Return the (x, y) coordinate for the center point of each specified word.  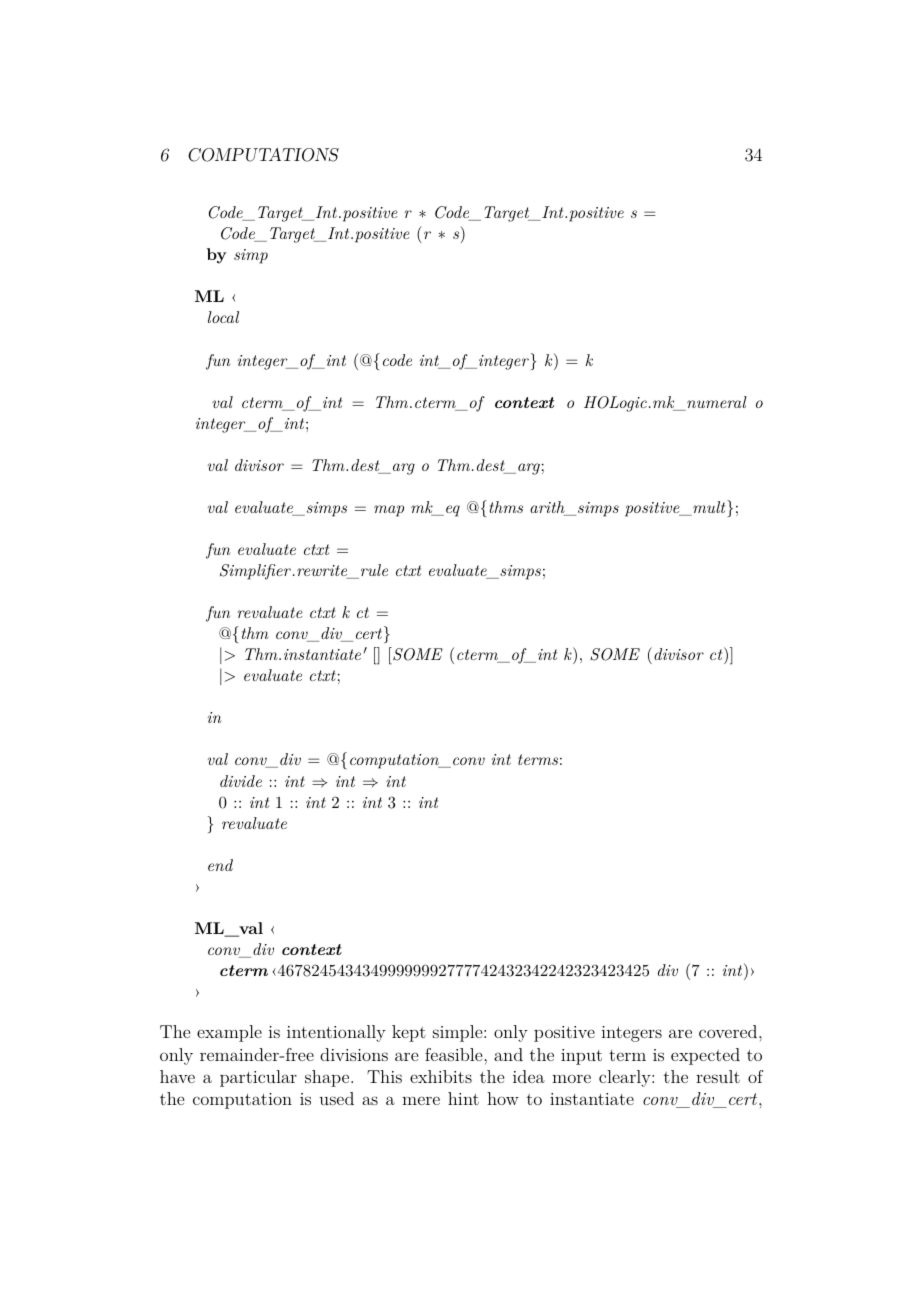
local (223, 317)
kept (409, 1033)
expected (705, 1056)
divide (241, 781)
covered (728, 1031)
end (220, 865)
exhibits (441, 1076)
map (389, 511)
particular (258, 1078)
